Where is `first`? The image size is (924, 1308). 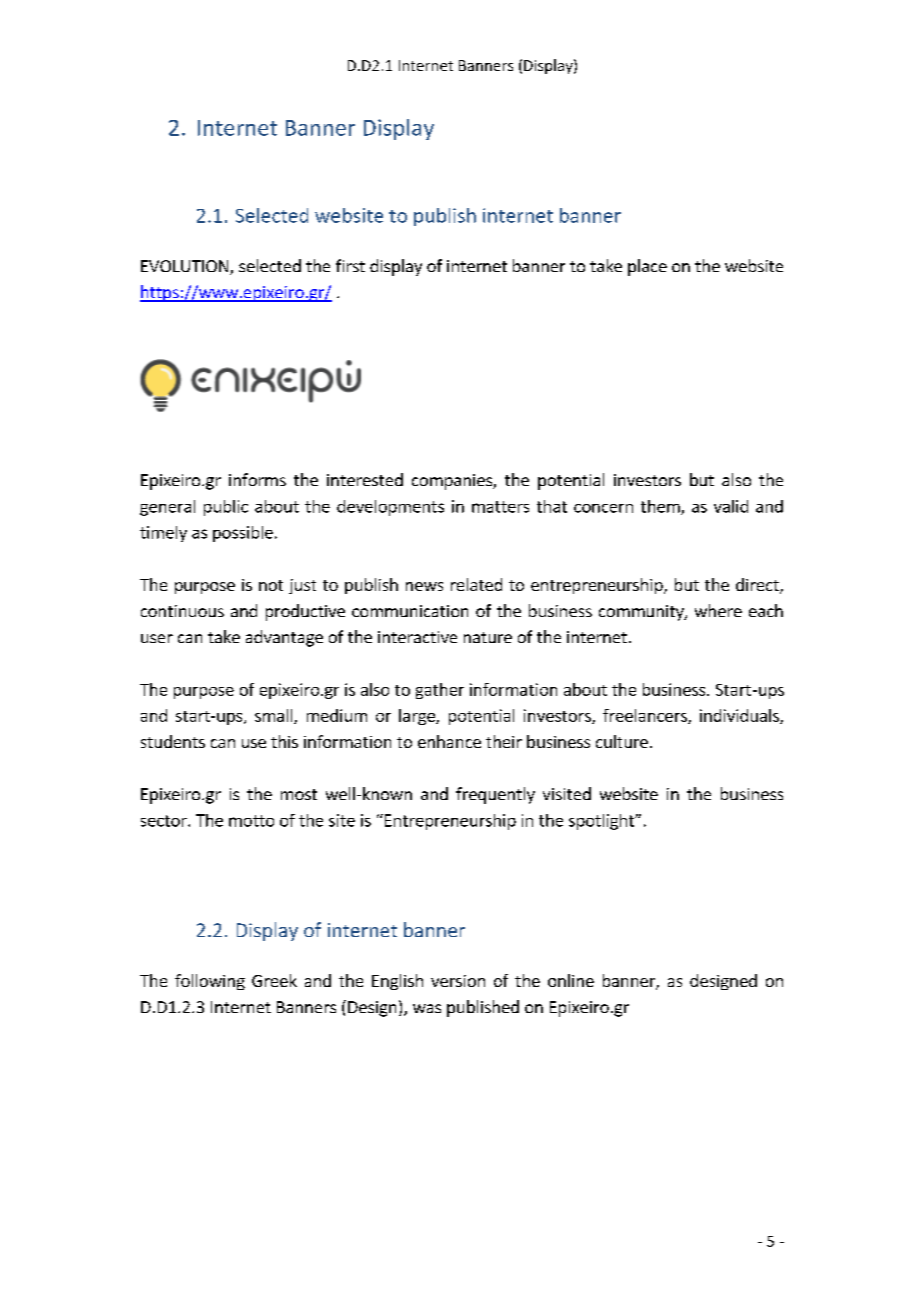
first is located at coordinates (350, 265).
